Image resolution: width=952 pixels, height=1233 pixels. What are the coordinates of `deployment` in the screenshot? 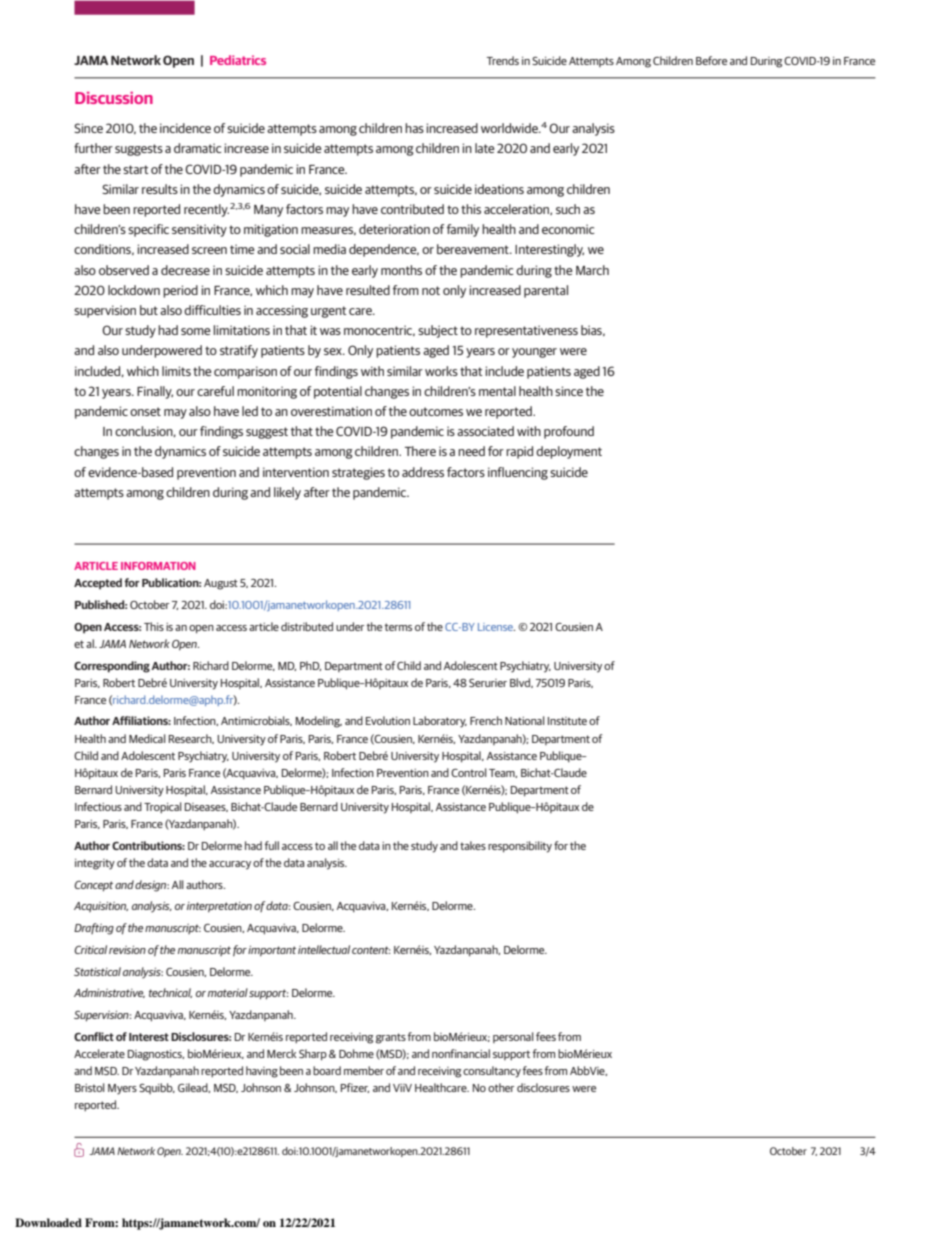 It's located at (569, 452).
